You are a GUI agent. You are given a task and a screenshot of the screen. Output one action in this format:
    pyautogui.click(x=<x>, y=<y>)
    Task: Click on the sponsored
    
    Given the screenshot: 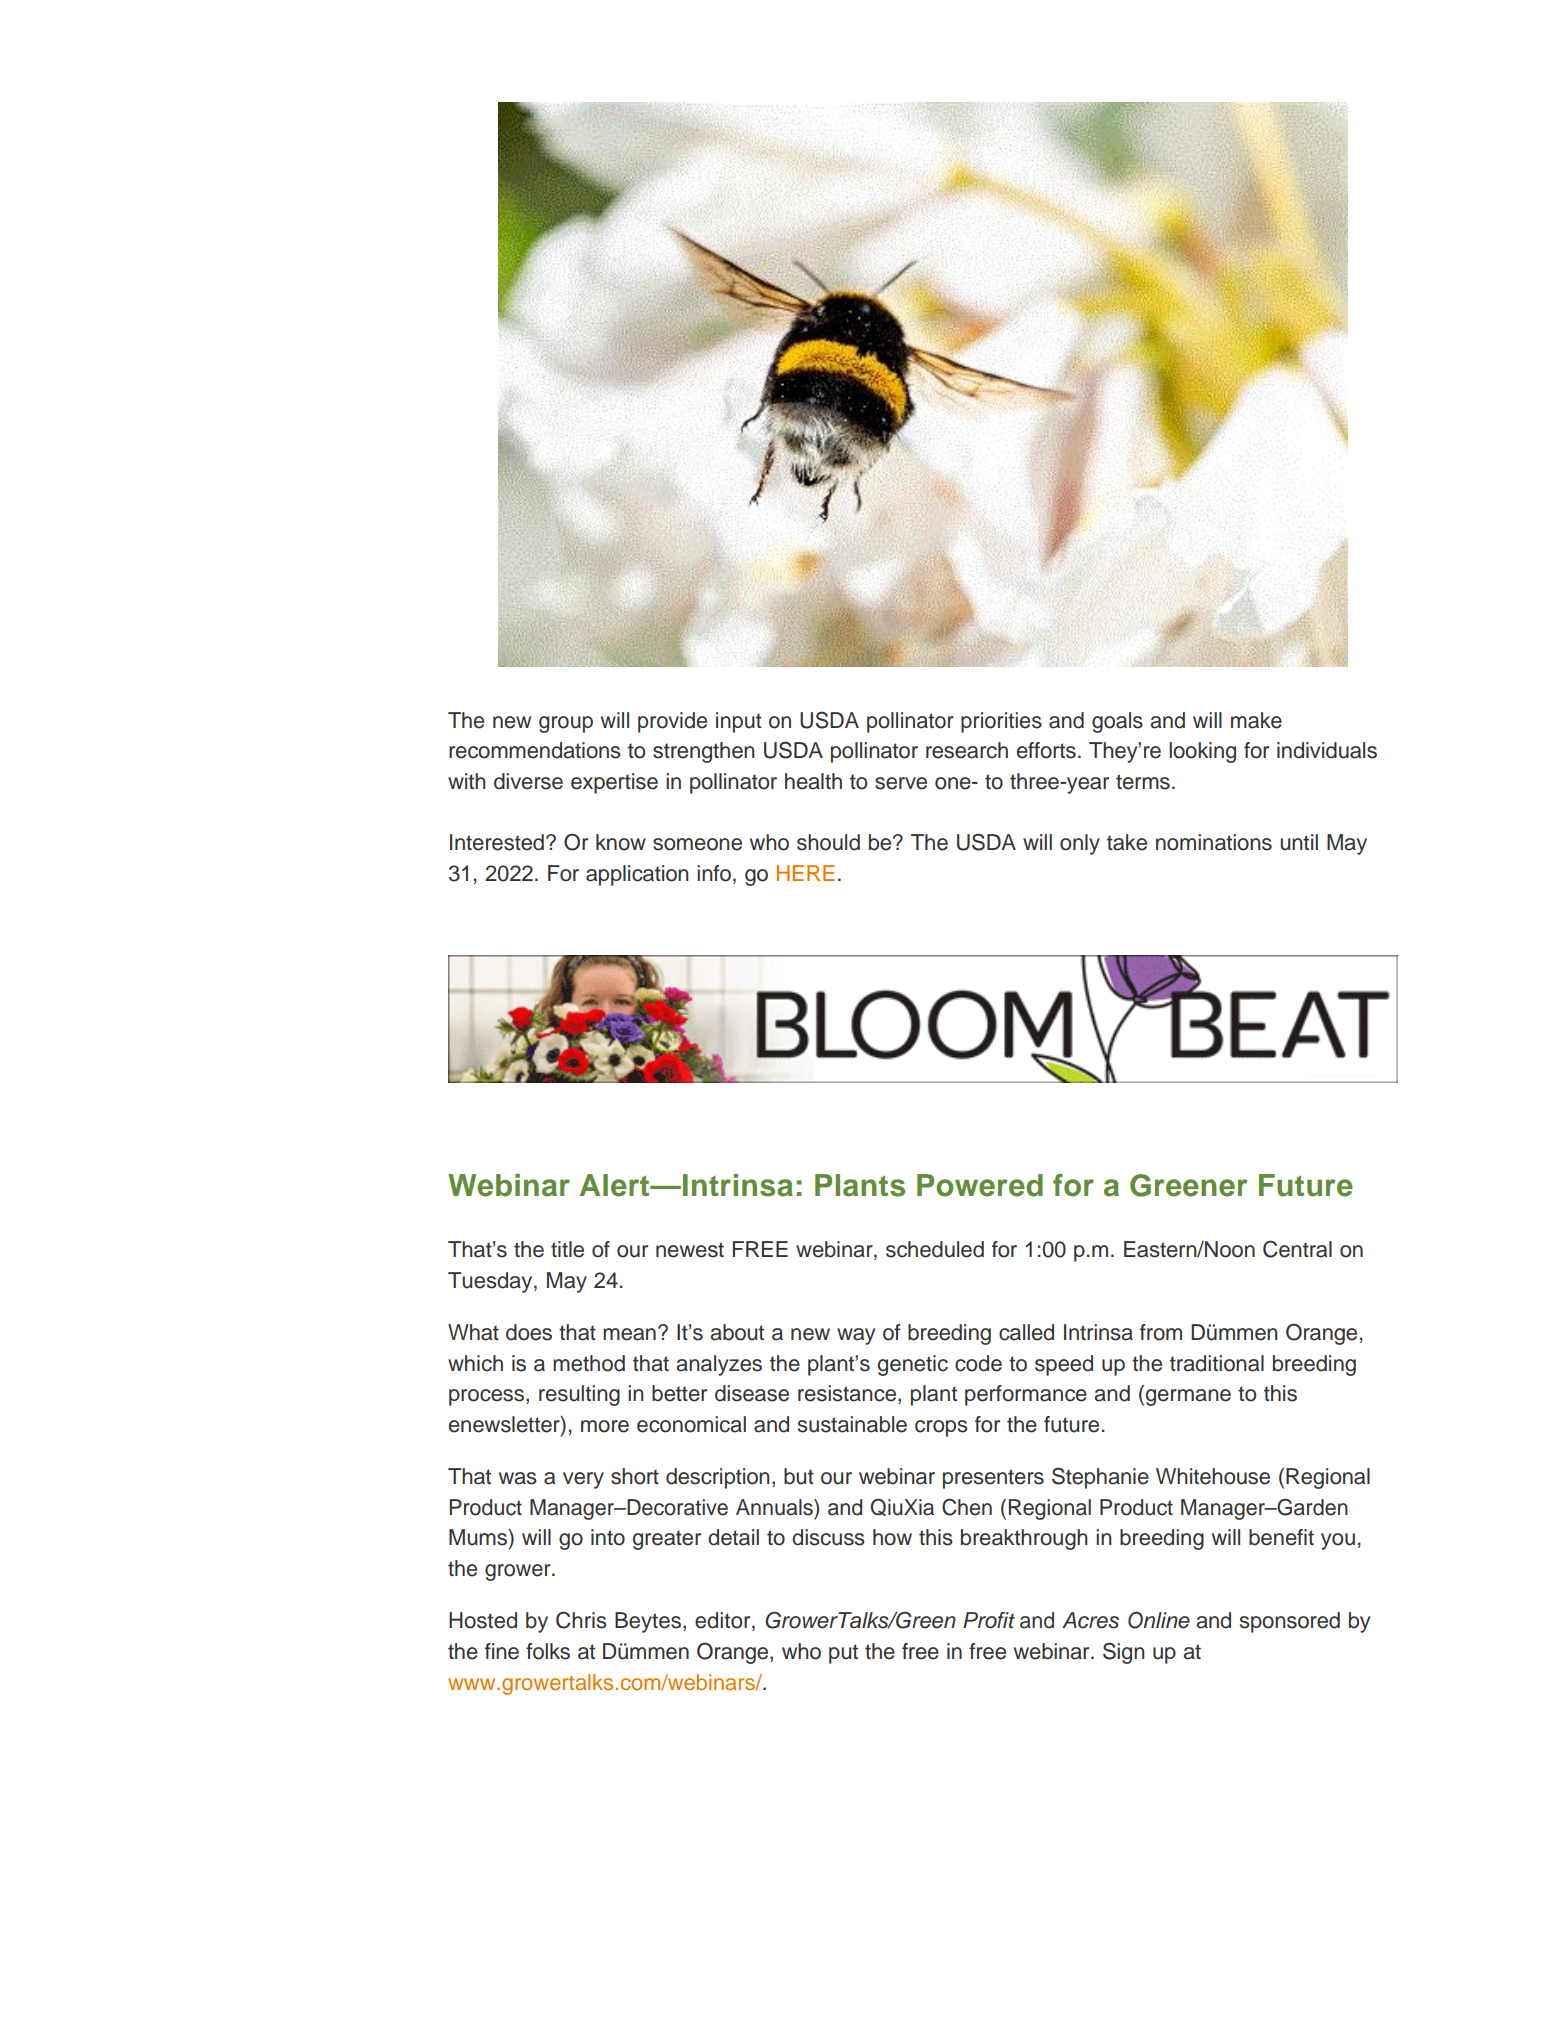 What is the action you would take?
    pyautogui.click(x=1290, y=1622)
